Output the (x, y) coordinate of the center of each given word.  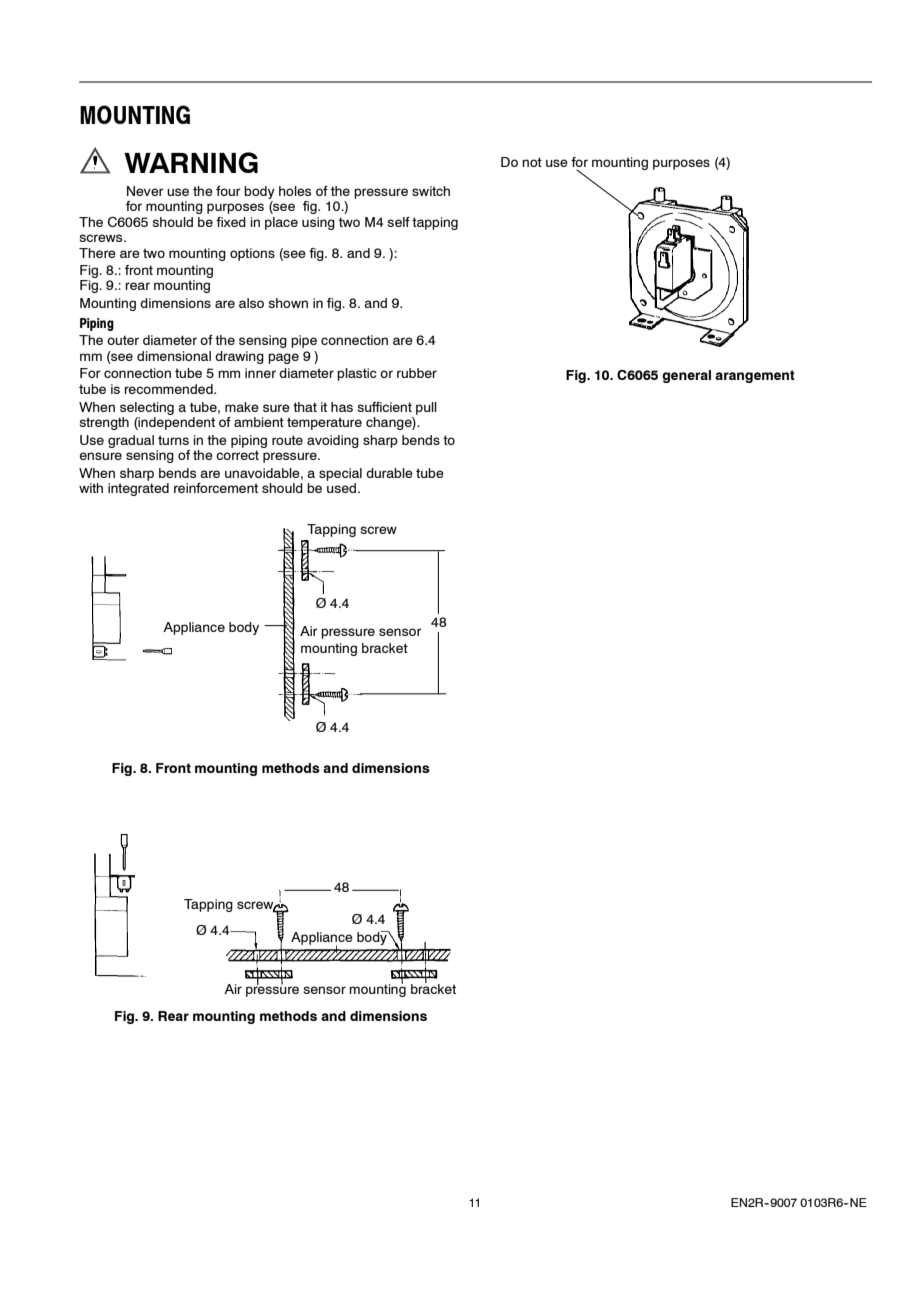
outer (123, 340)
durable (389, 473)
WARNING (191, 162)
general (686, 376)
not (532, 162)
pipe (304, 341)
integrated (138, 489)
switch (431, 191)
